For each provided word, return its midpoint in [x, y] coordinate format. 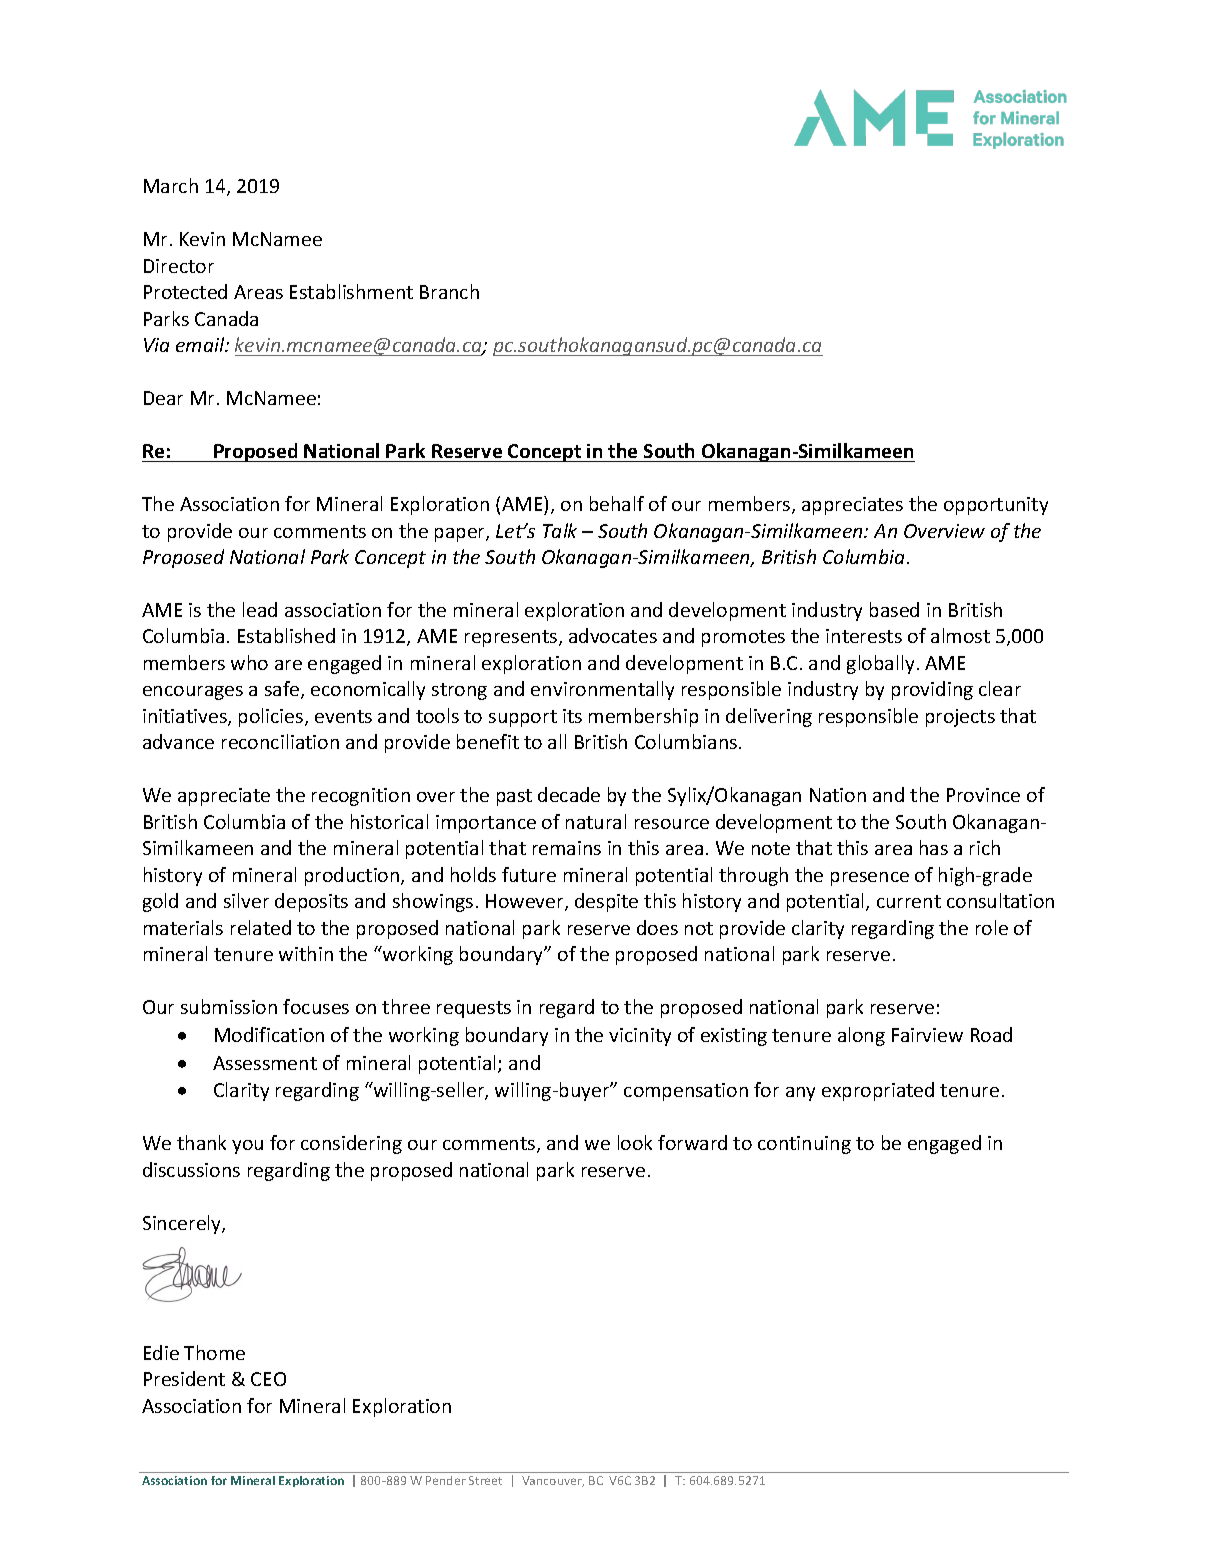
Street [485, 1480]
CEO [268, 1379]
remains [567, 848]
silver [246, 900]
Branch [449, 291]
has [934, 847]
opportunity [996, 506]
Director [179, 266]
